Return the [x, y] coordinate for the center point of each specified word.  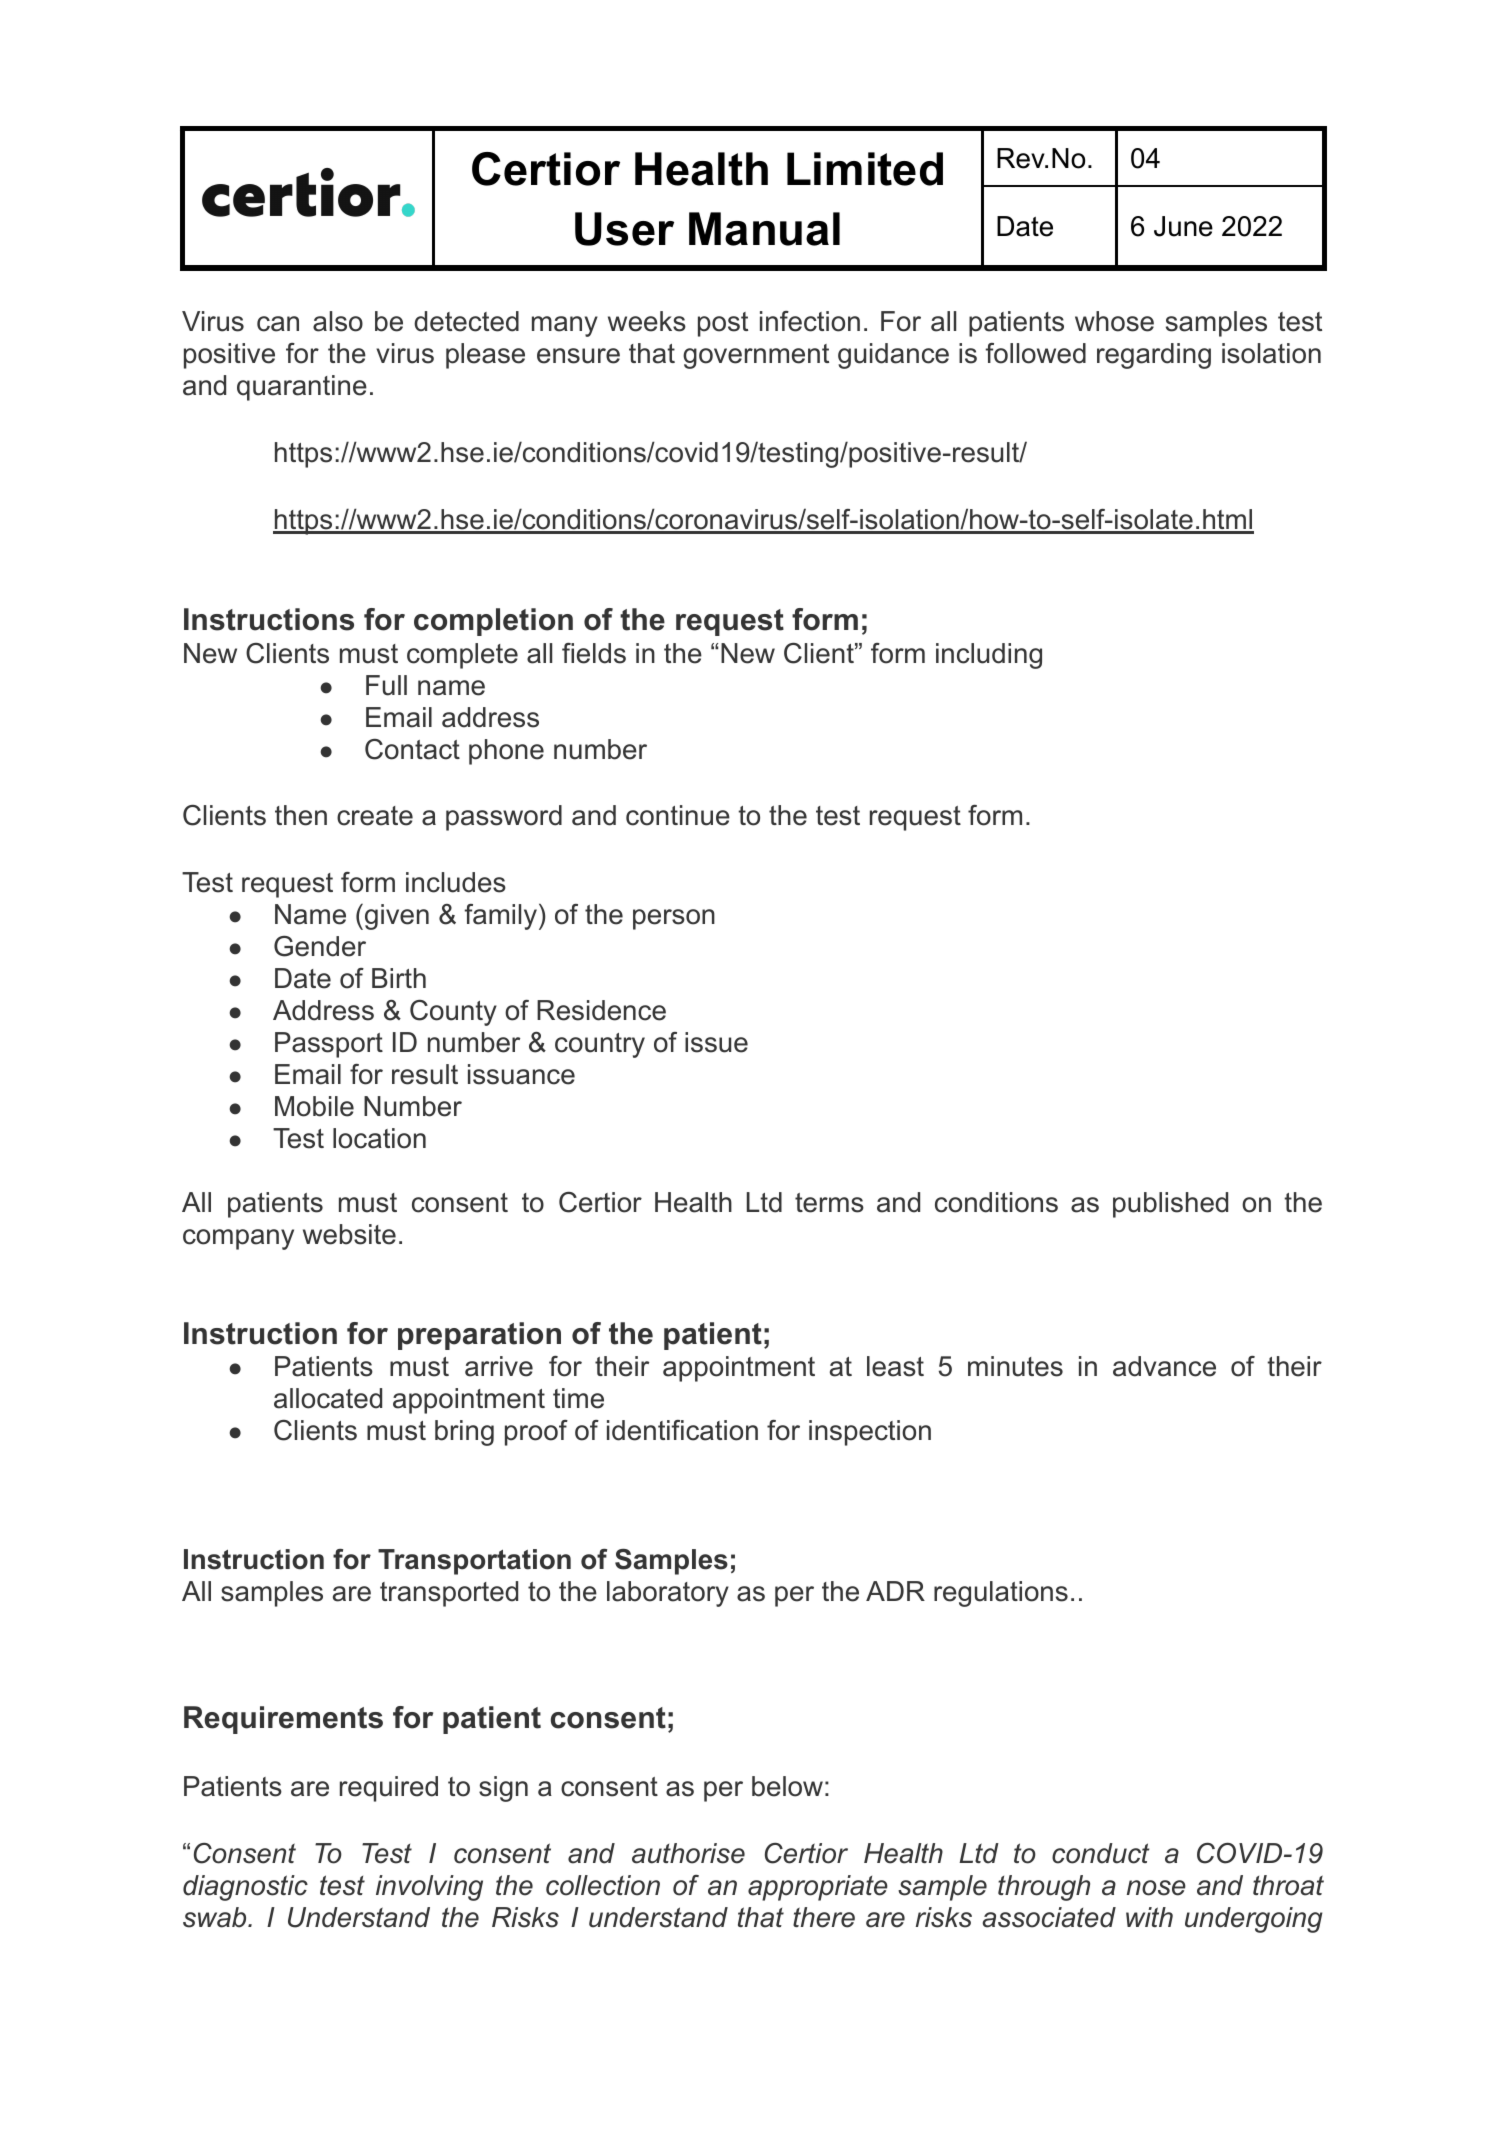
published [1170, 1205]
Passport [329, 1045]
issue [716, 1042]
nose [1156, 1888]
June [1183, 226]
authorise [688, 1853]
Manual [764, 229]
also [338, 321]
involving [429, 1888]
